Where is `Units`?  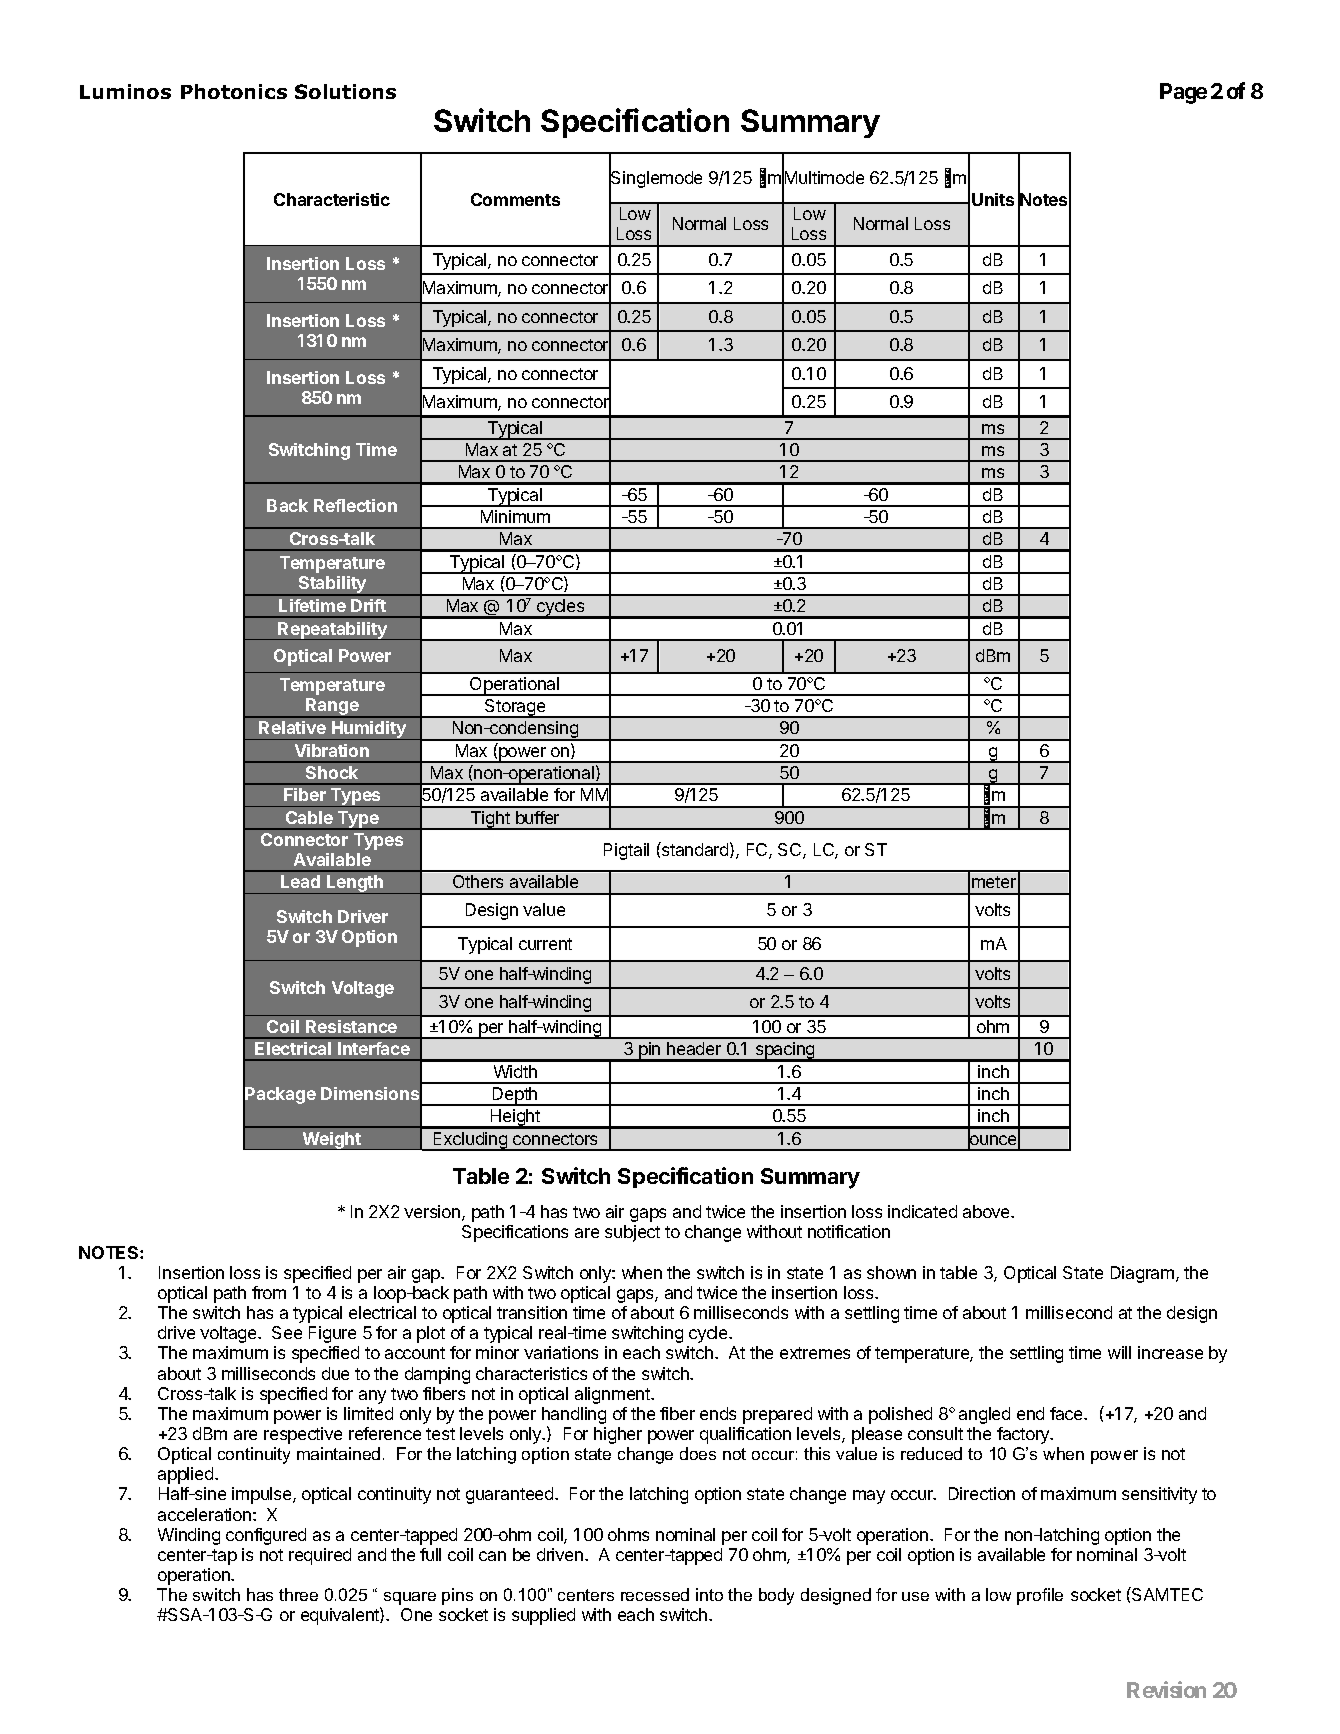
Units is located at coordinates (993, 199).
